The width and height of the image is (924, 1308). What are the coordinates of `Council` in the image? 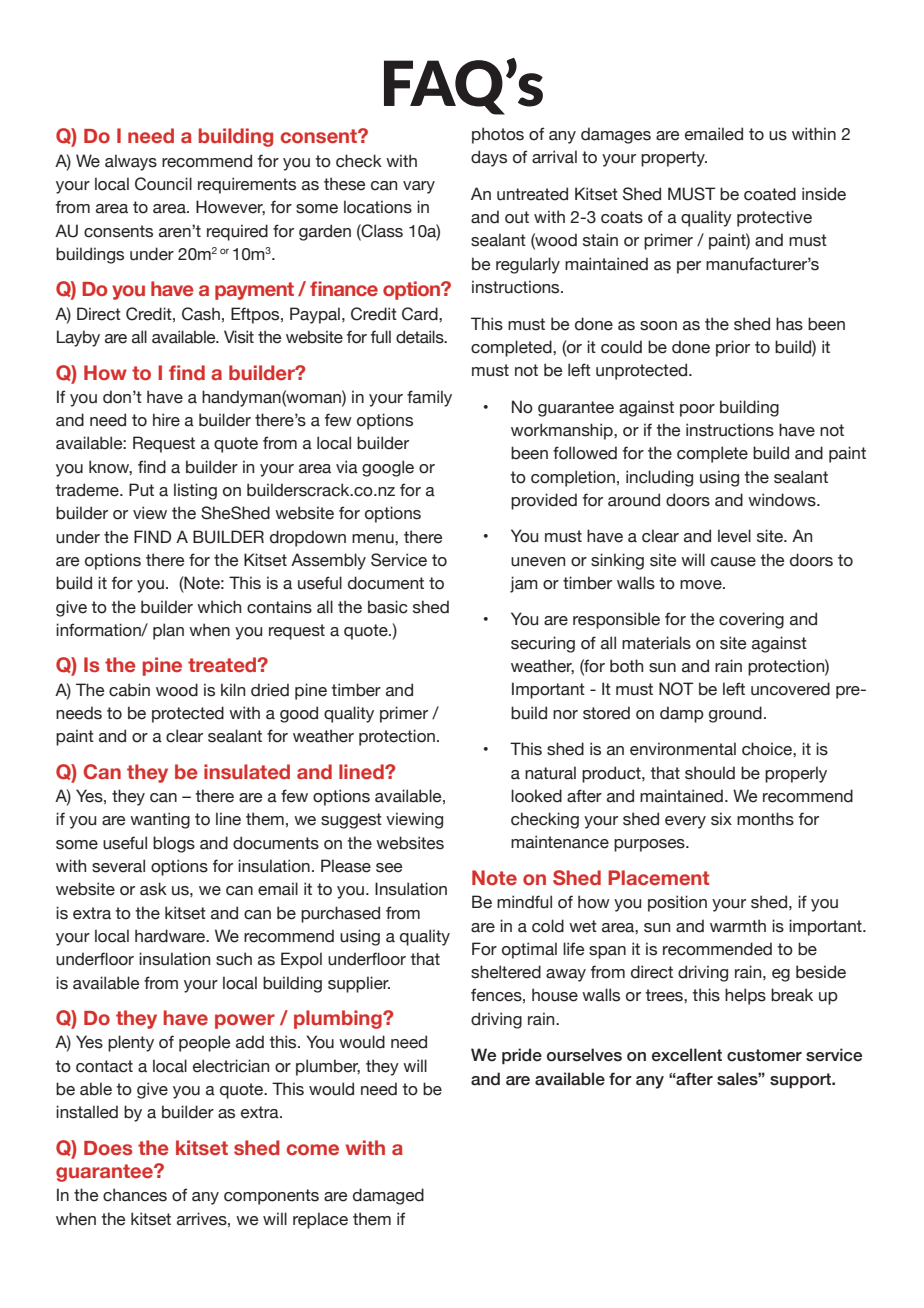 It's located at (163, 184).
